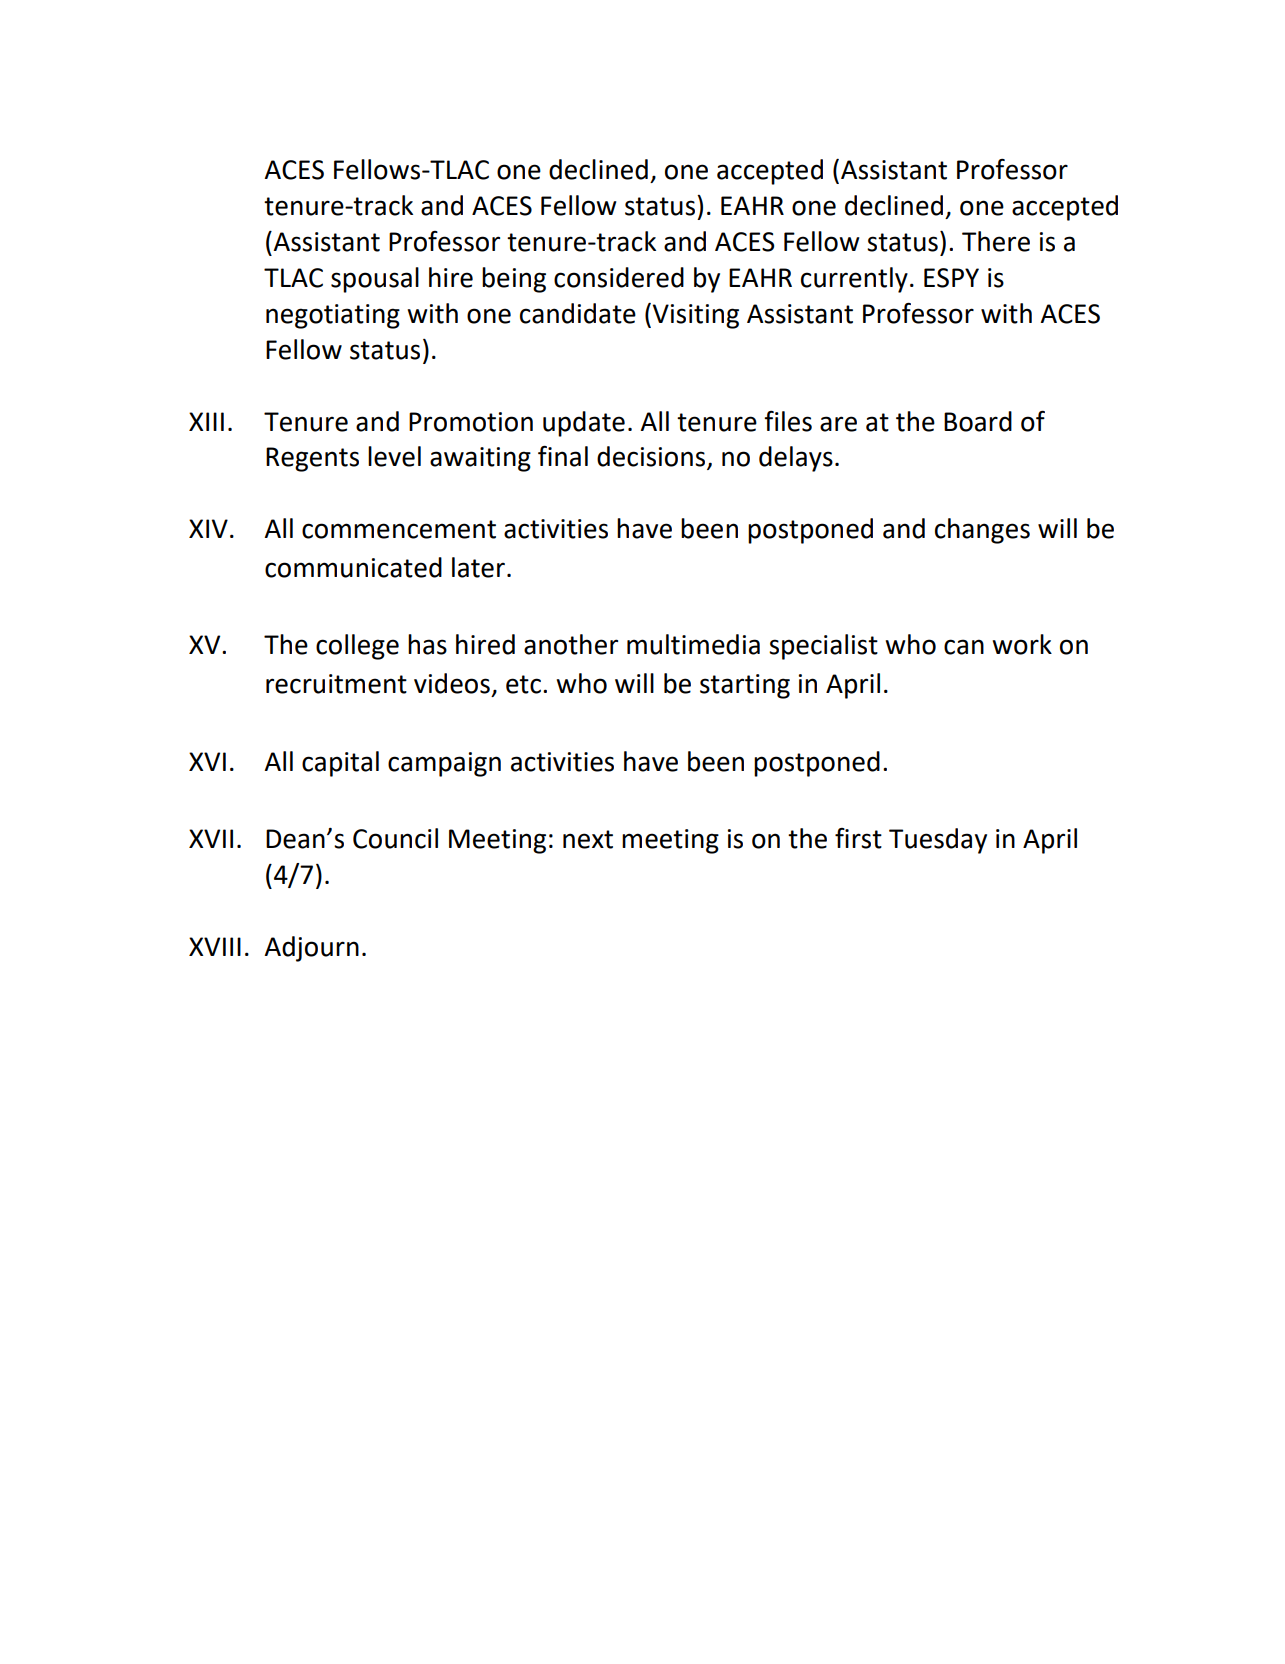 The height and width of the page is (1664, 1285). What do you see at coordinates (375, 280) in the page?
I see `spousal` at bounding box center [375, 280].
